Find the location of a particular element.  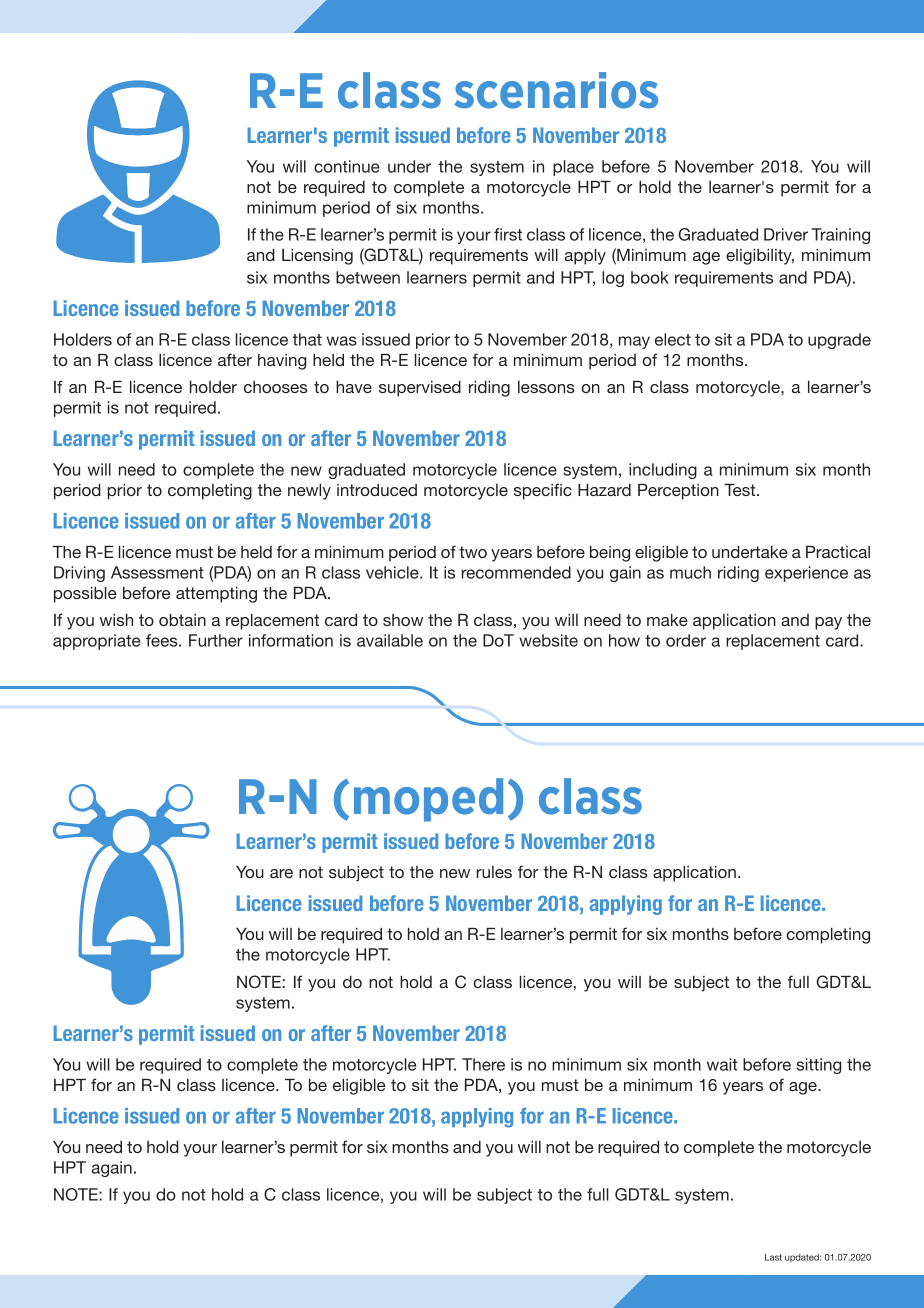

wait is located at coordinates (722, 1064).
